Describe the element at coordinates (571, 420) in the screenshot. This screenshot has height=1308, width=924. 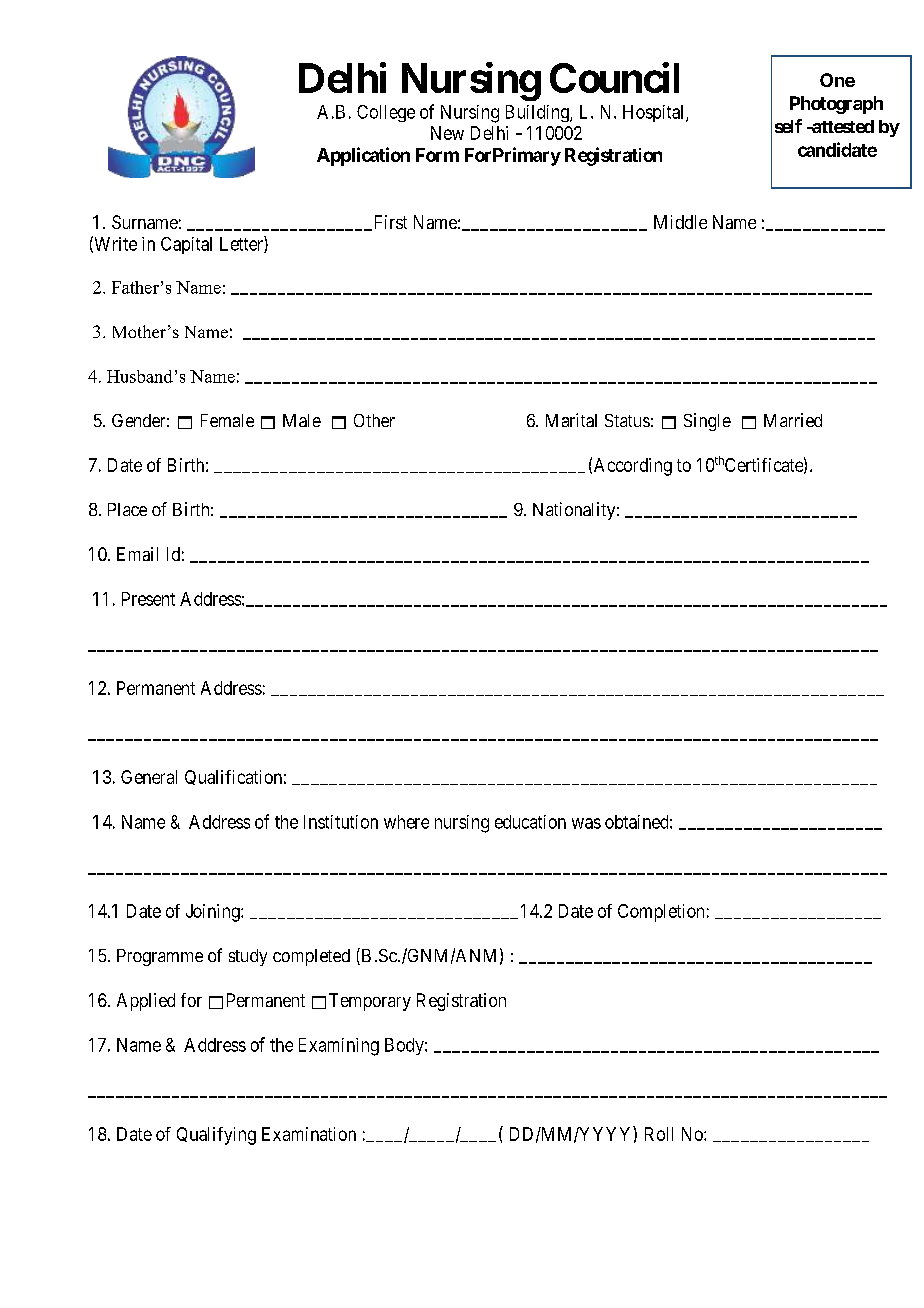
I see `Marital` at that location.
